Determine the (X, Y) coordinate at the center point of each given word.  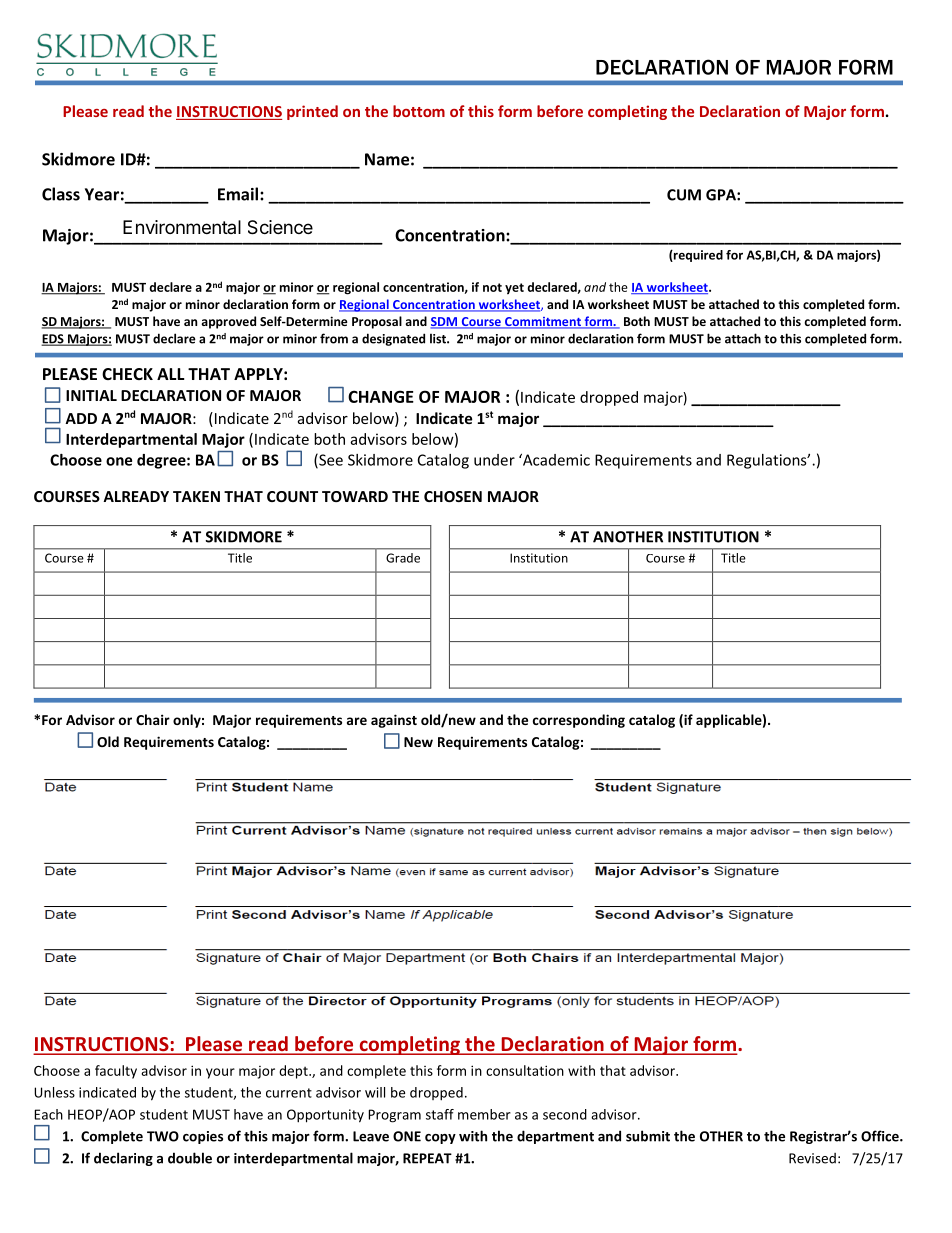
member (484, 1114)
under (494, 460)
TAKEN (196, 496)
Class (61, 194)
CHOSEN (453, 496)
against (394, 721)
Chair (153, 719)
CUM (684, 195)
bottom (419, 111)
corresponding (579, 721)
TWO (163, 1136)
